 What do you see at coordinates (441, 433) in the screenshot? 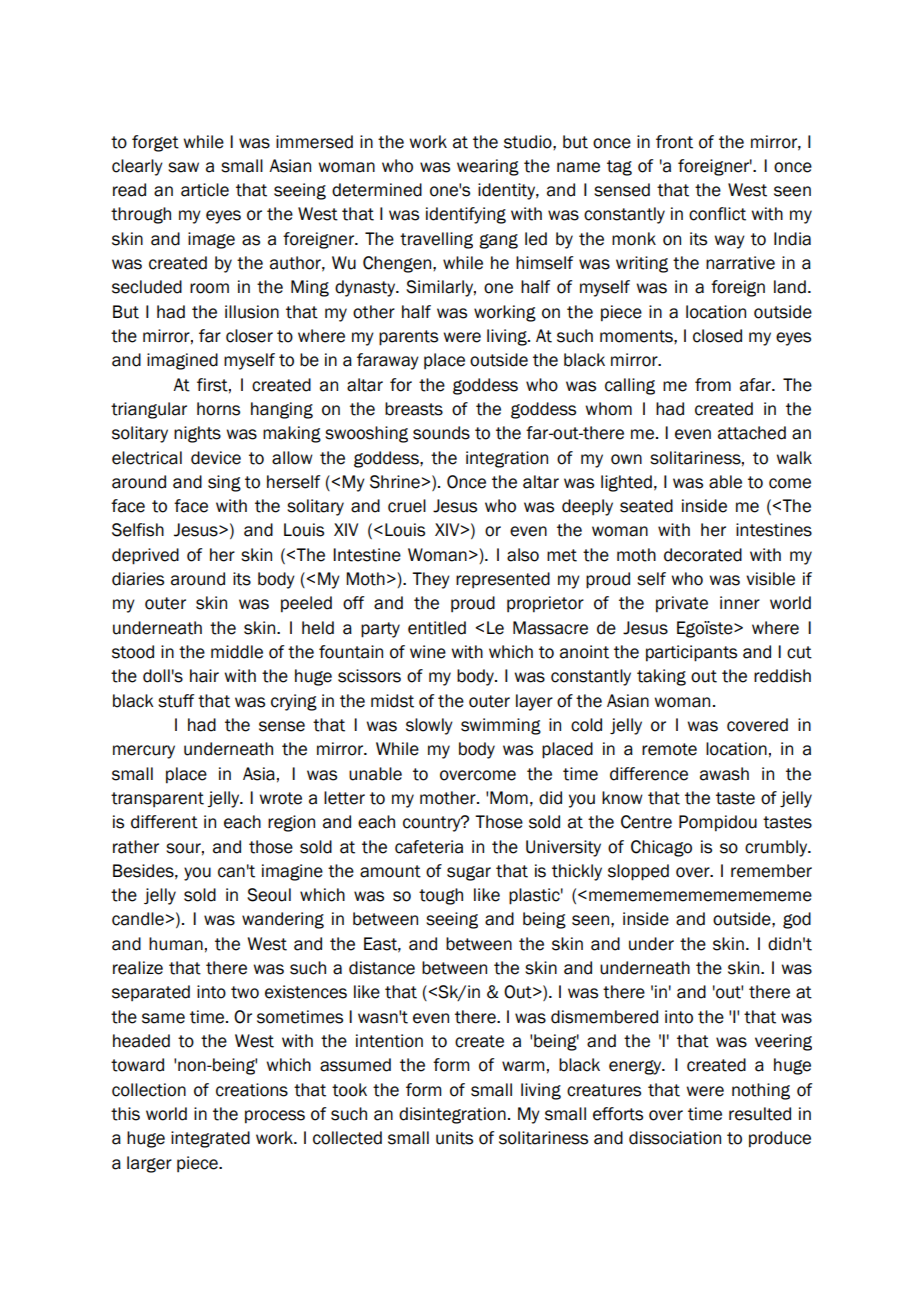
I see `sounds` at bounding box center [441, 433].
